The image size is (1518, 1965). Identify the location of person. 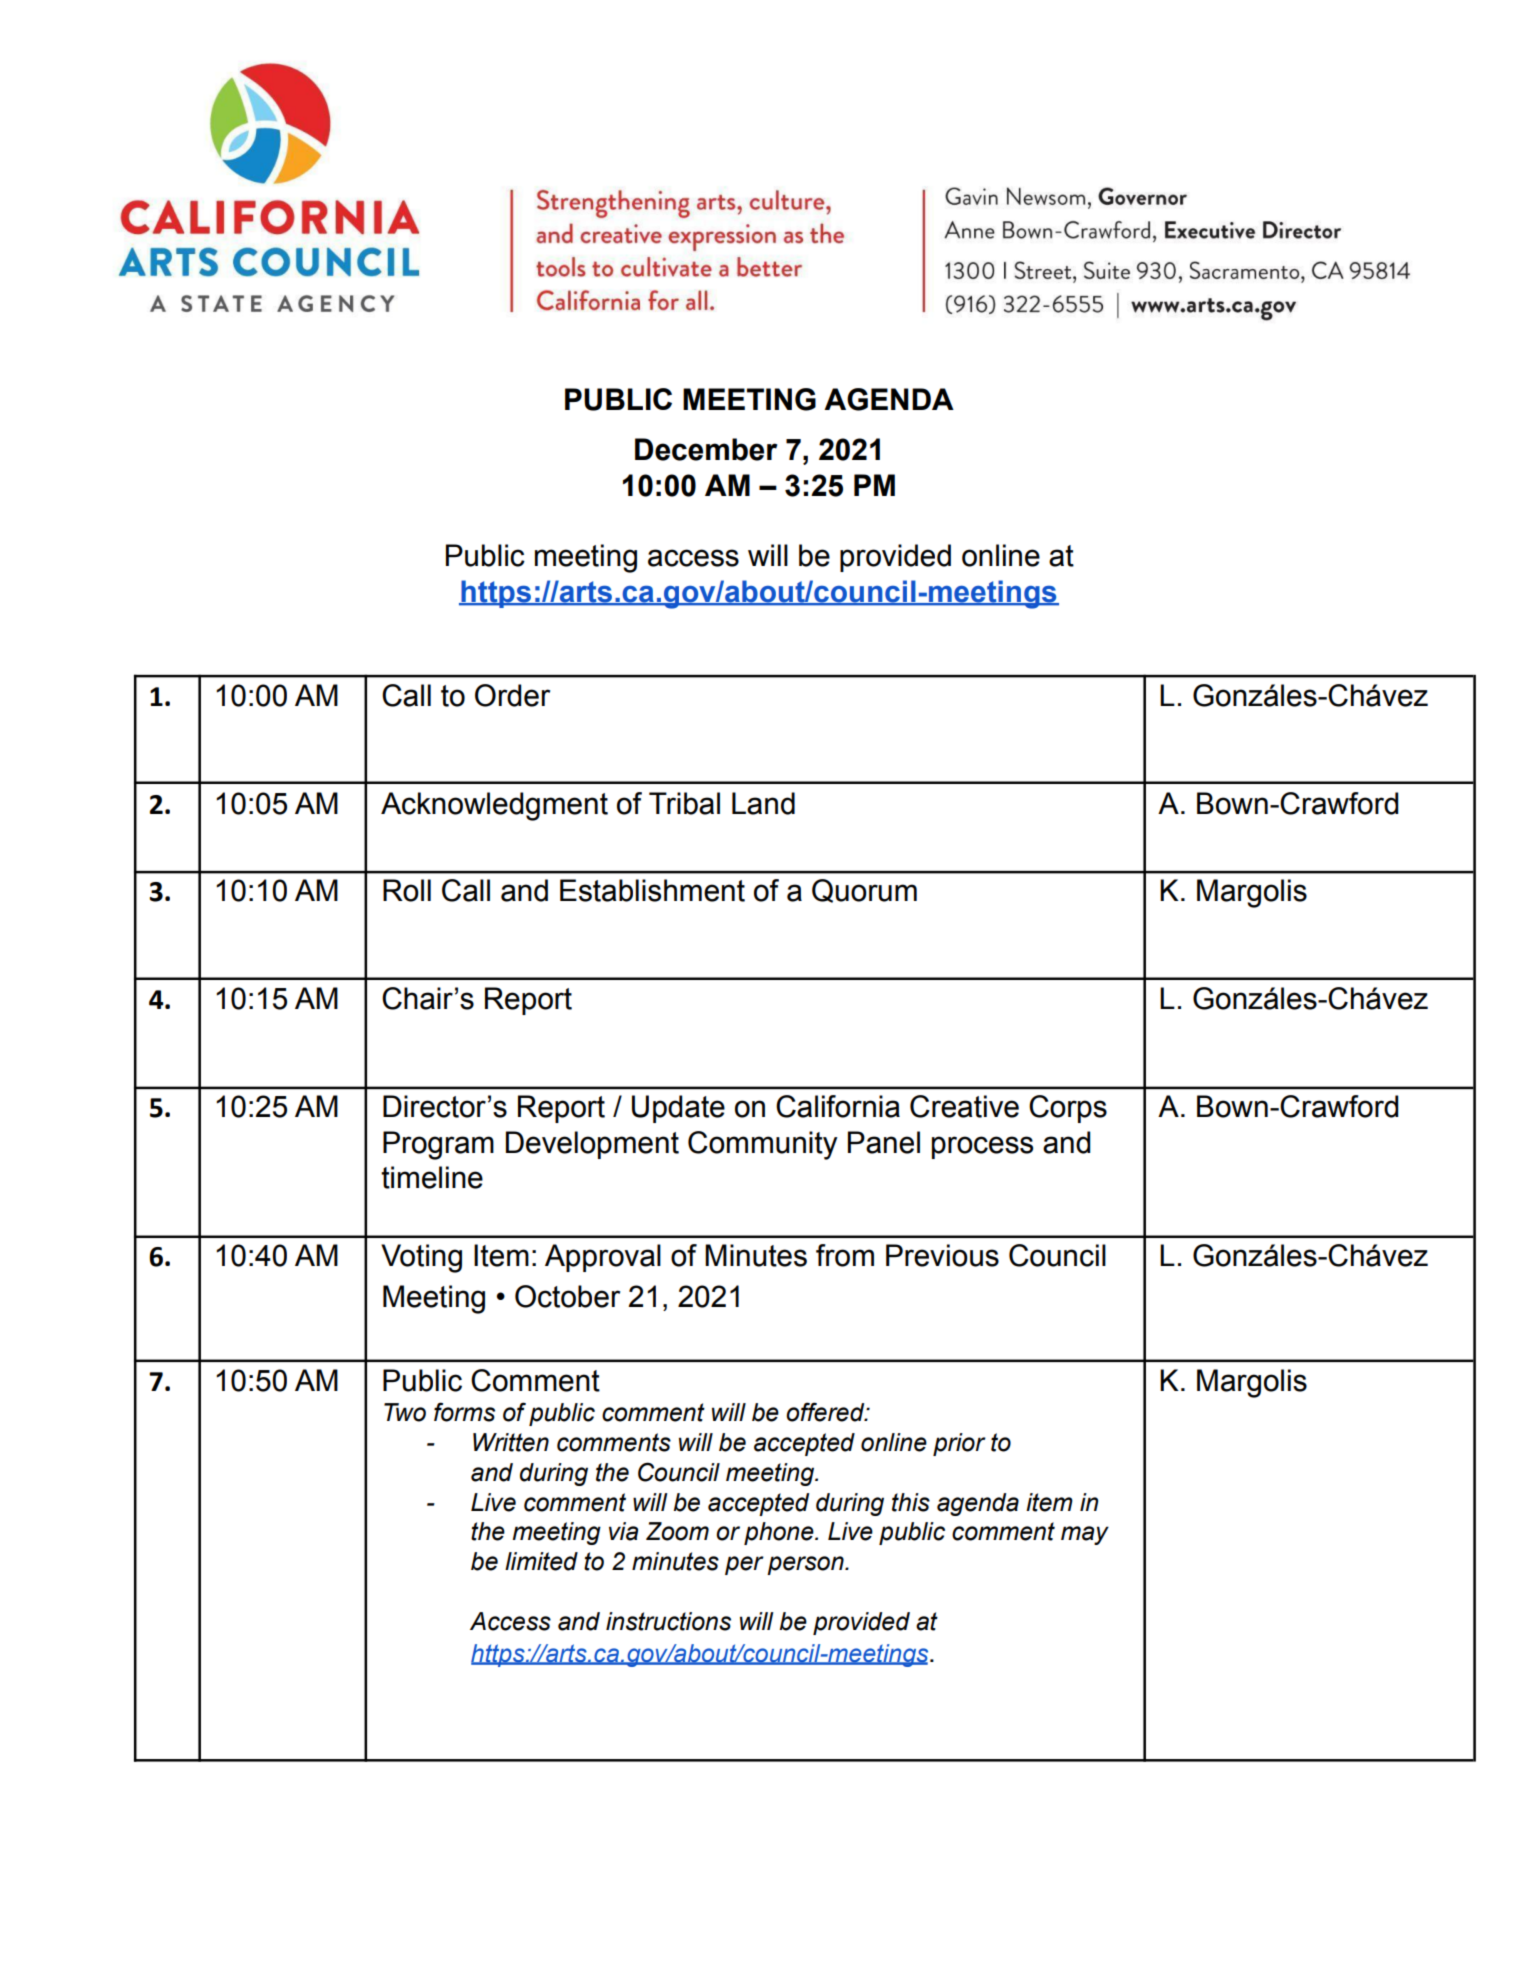
(806, 1565).
